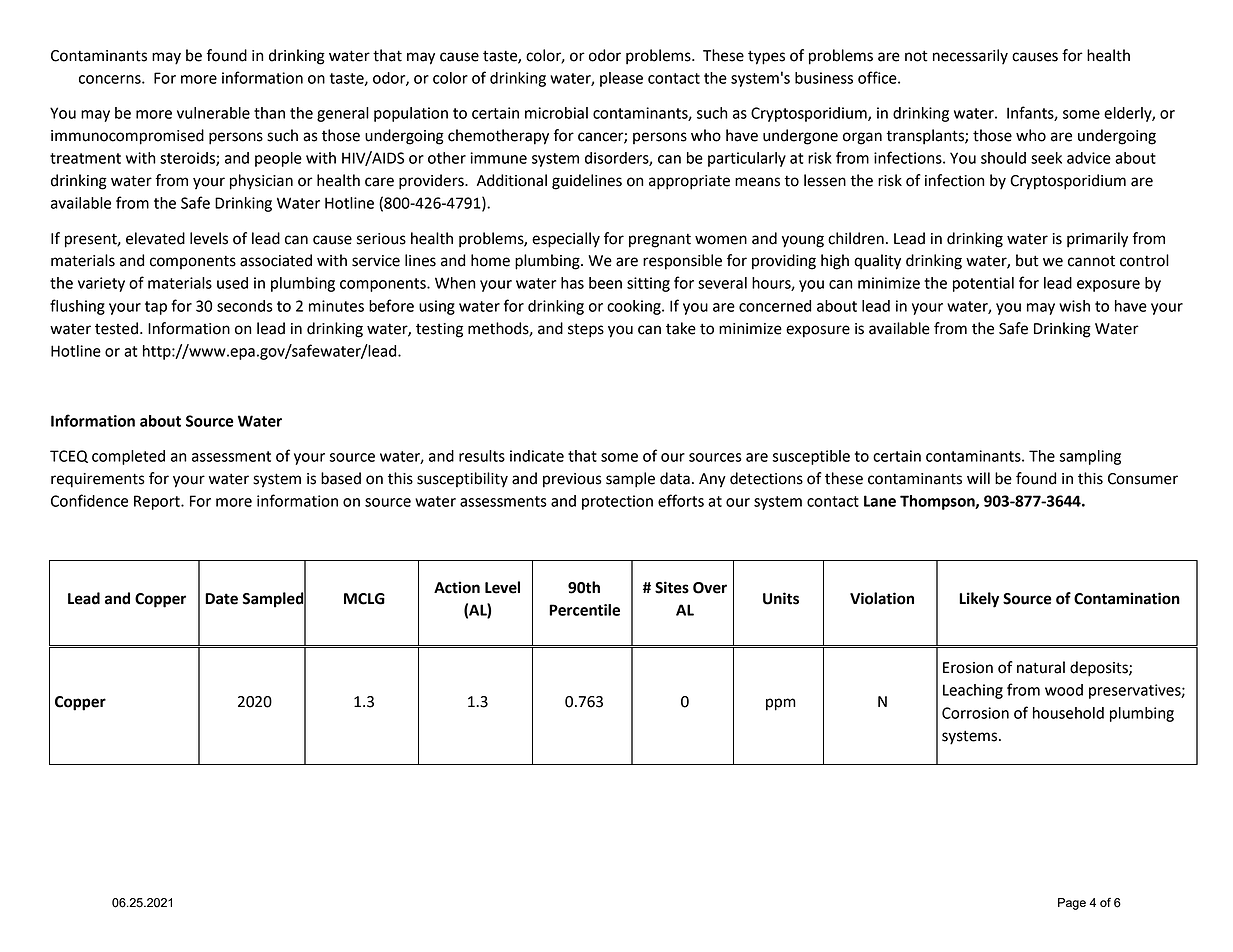  I want to click on Likely, so click(979, 600).
